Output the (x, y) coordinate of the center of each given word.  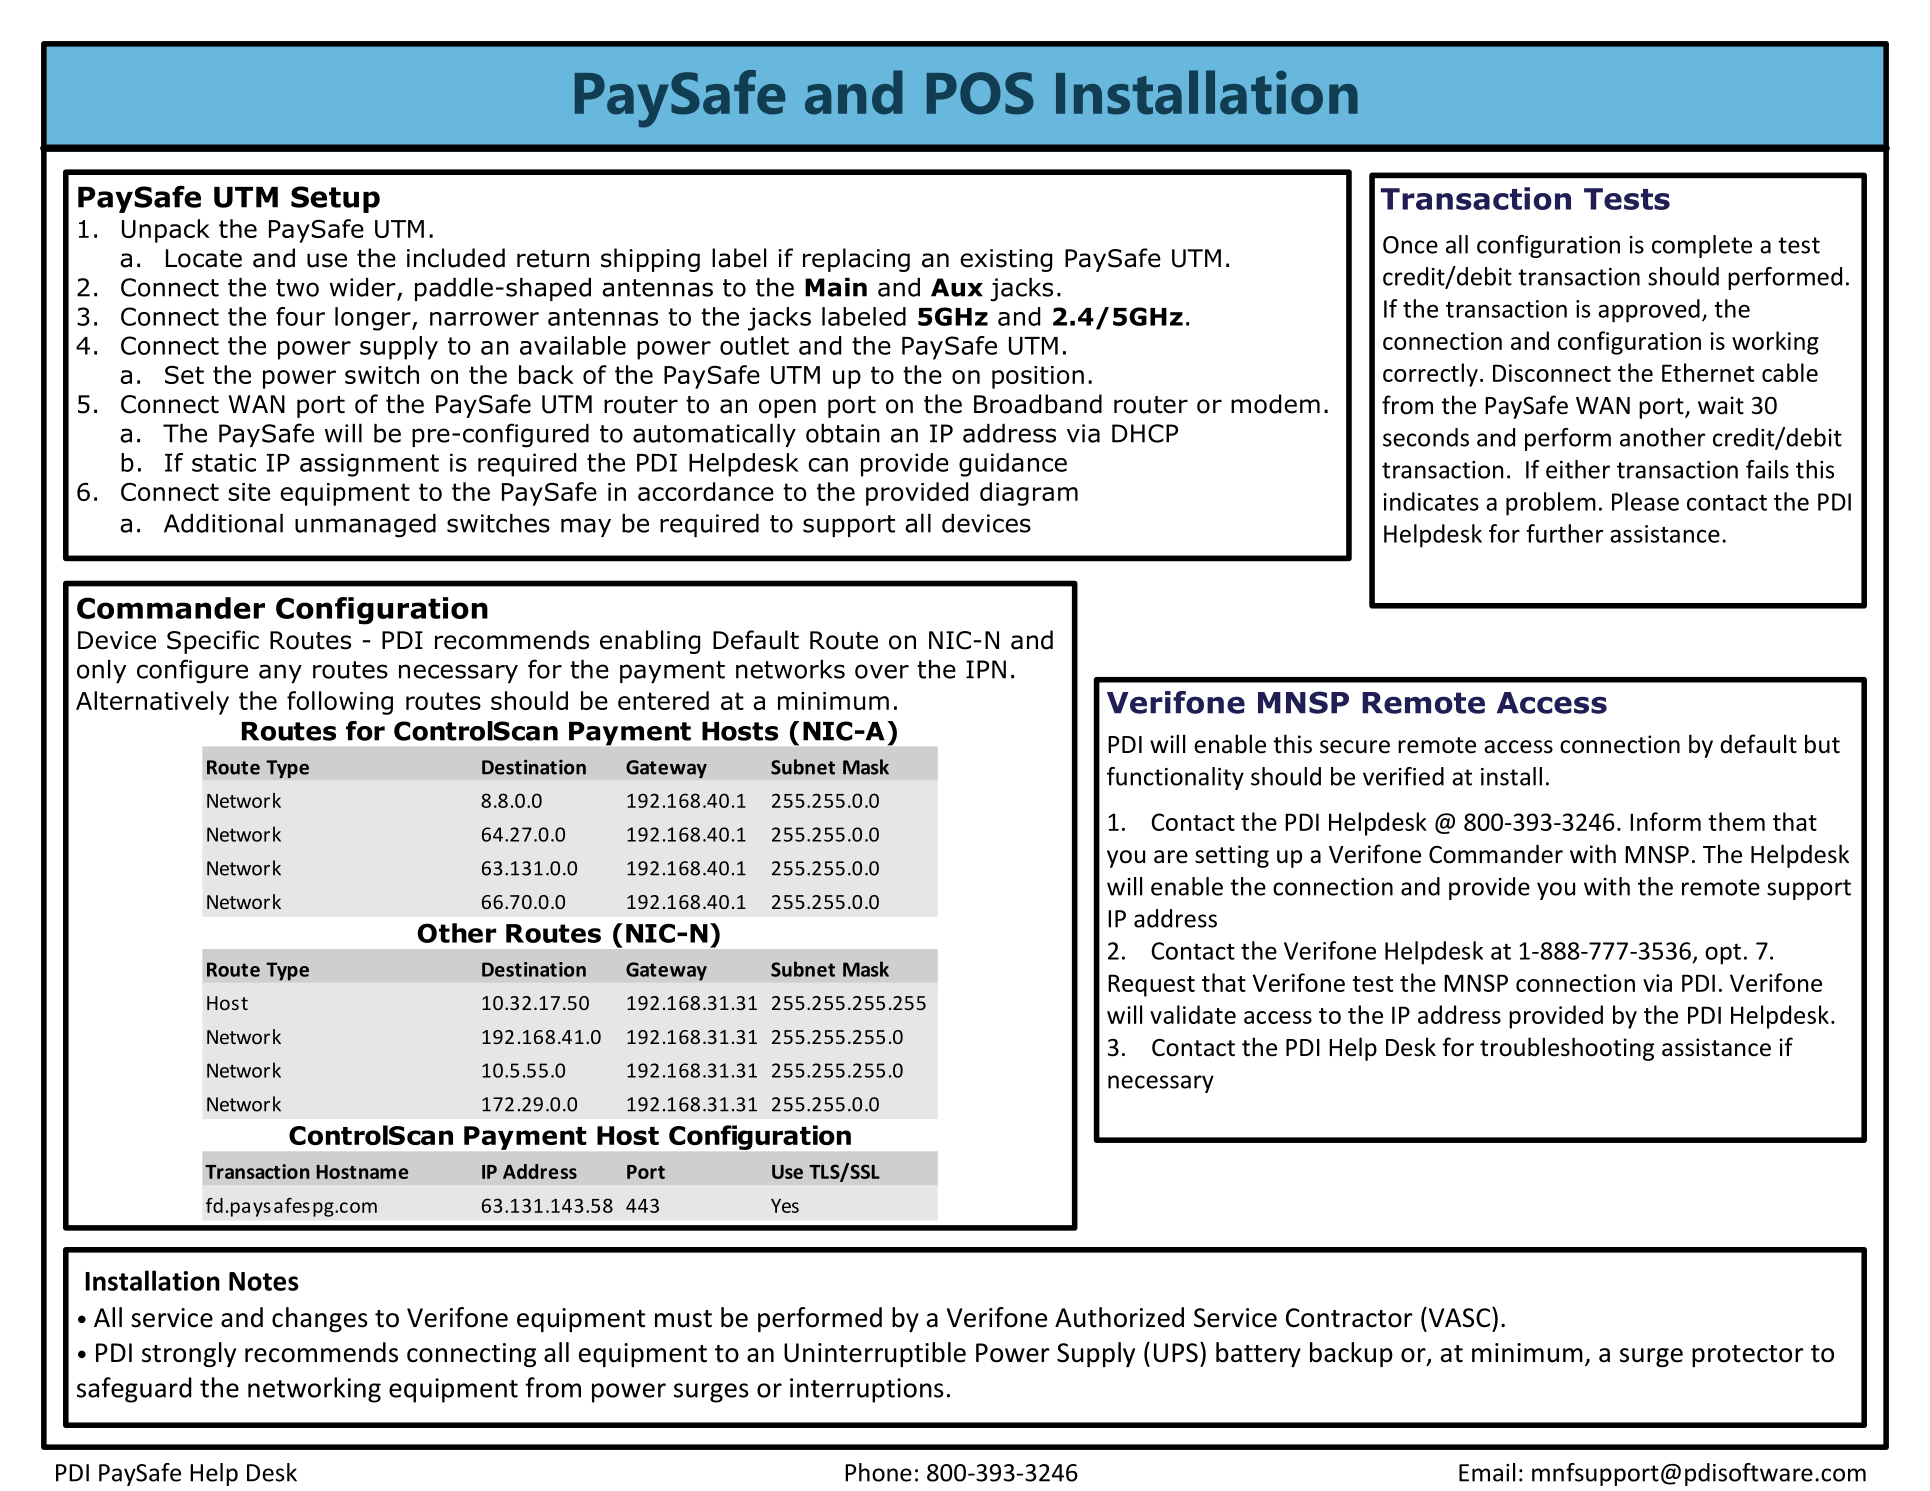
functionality (1175, 778)
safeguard (134, 1390)
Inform (1665, 821)
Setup (335, 199)
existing (1006, 260)
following (340, 703)
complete (1702, 246)
